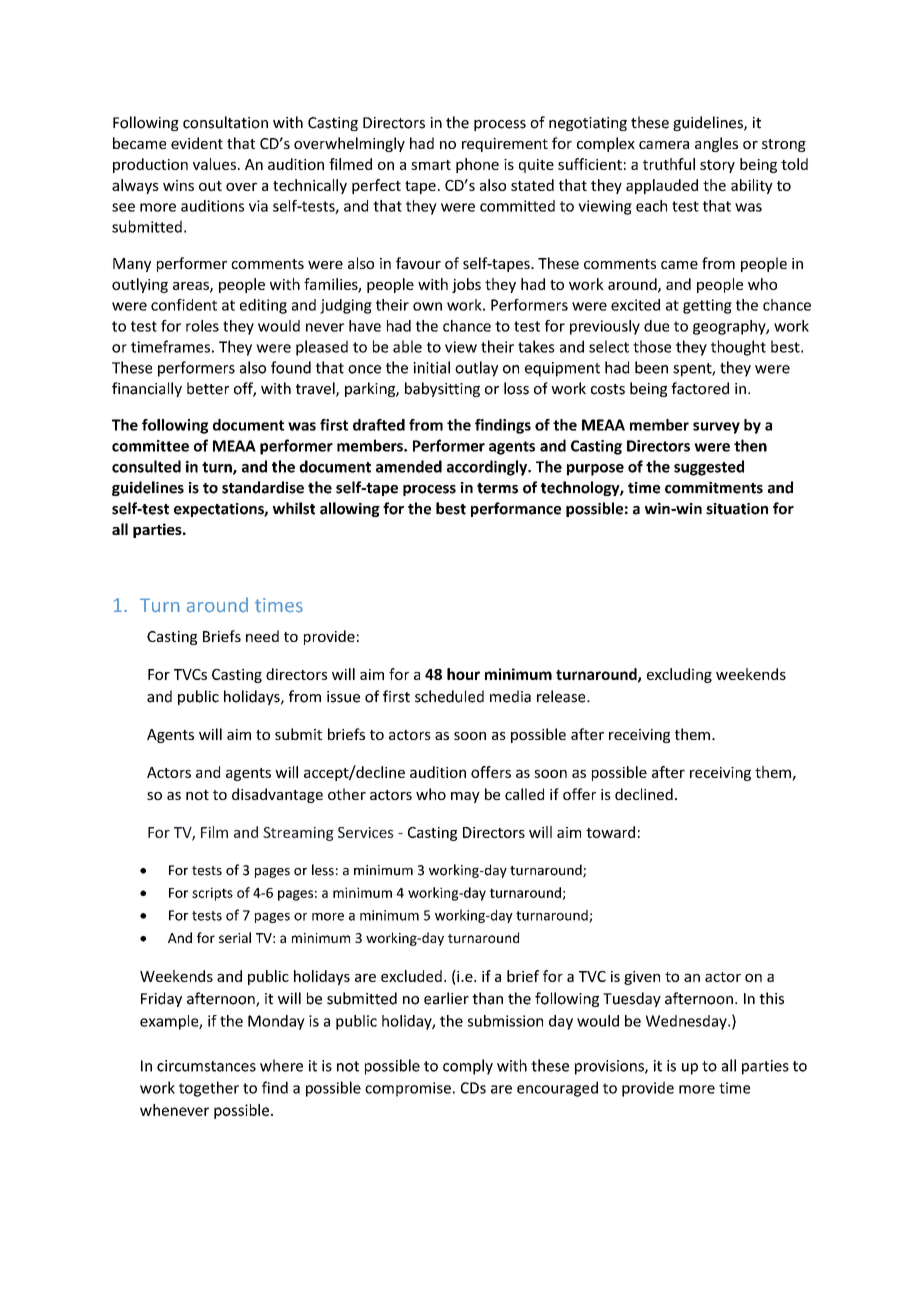 The width and height of the document is (924, 1307). What do you see at coordinates (679, 675) in the document?
I see `excluding` at bounding box center [679, 675].
